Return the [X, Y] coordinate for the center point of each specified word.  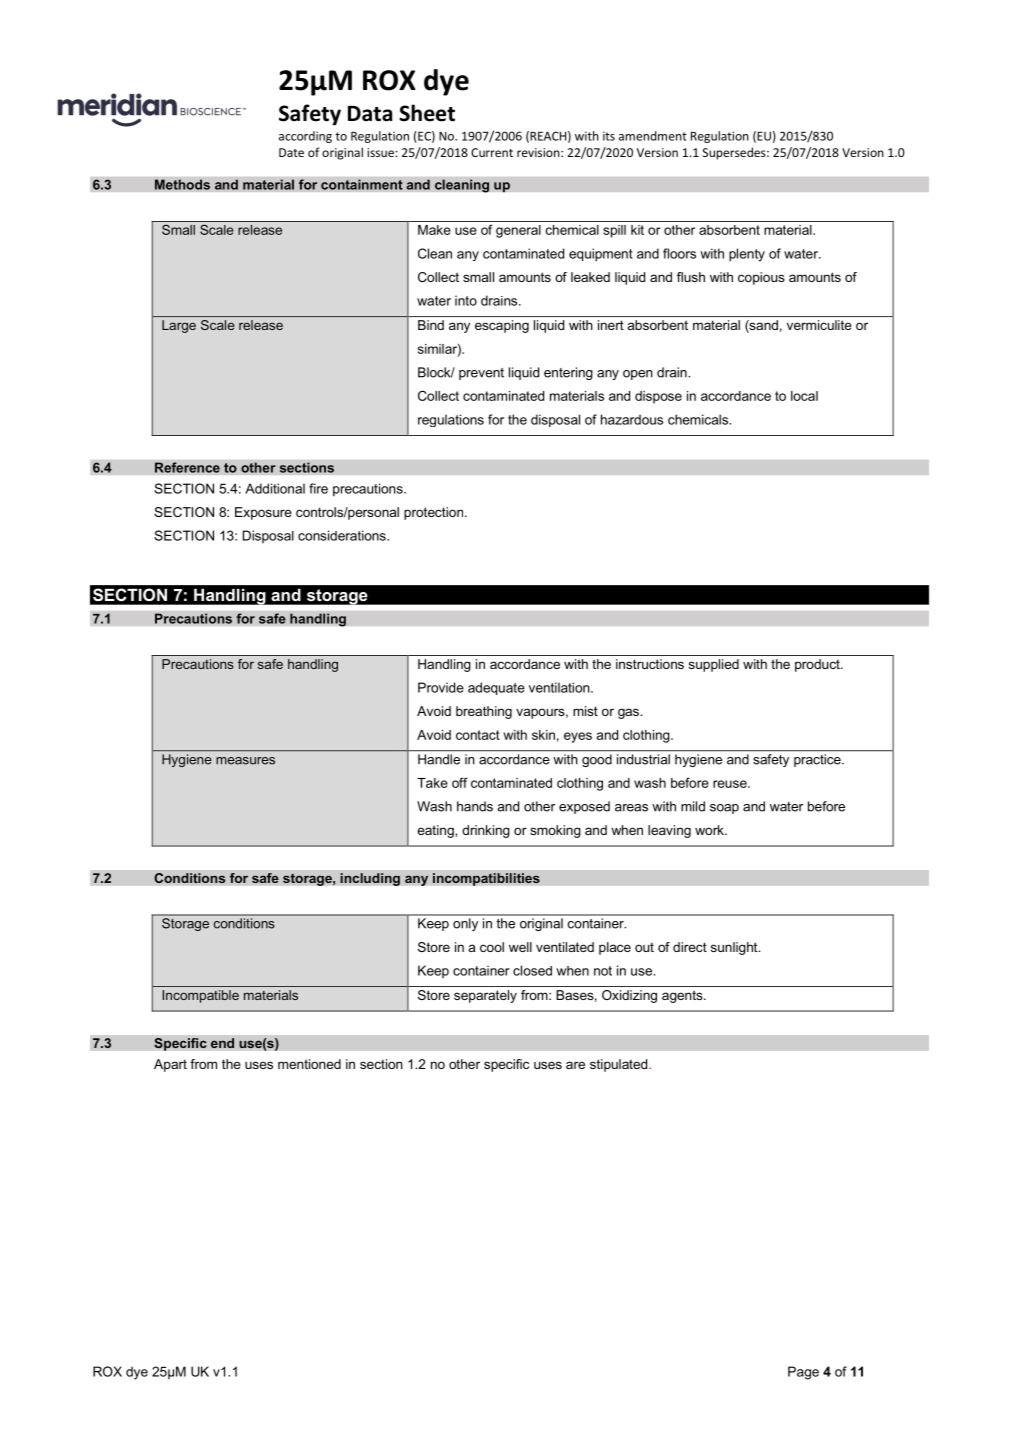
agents [683, 996]
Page [803, 1373]
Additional [275, 488]
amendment [653, 136]
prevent [481, 374]
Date [291, 152]
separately [485, 996]
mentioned [309, 1064]
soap [724, 809]
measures [245, 761]
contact [478, 735]
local [804, 396]
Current [492, 152]
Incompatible [201, 996]
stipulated [620, 1065]
